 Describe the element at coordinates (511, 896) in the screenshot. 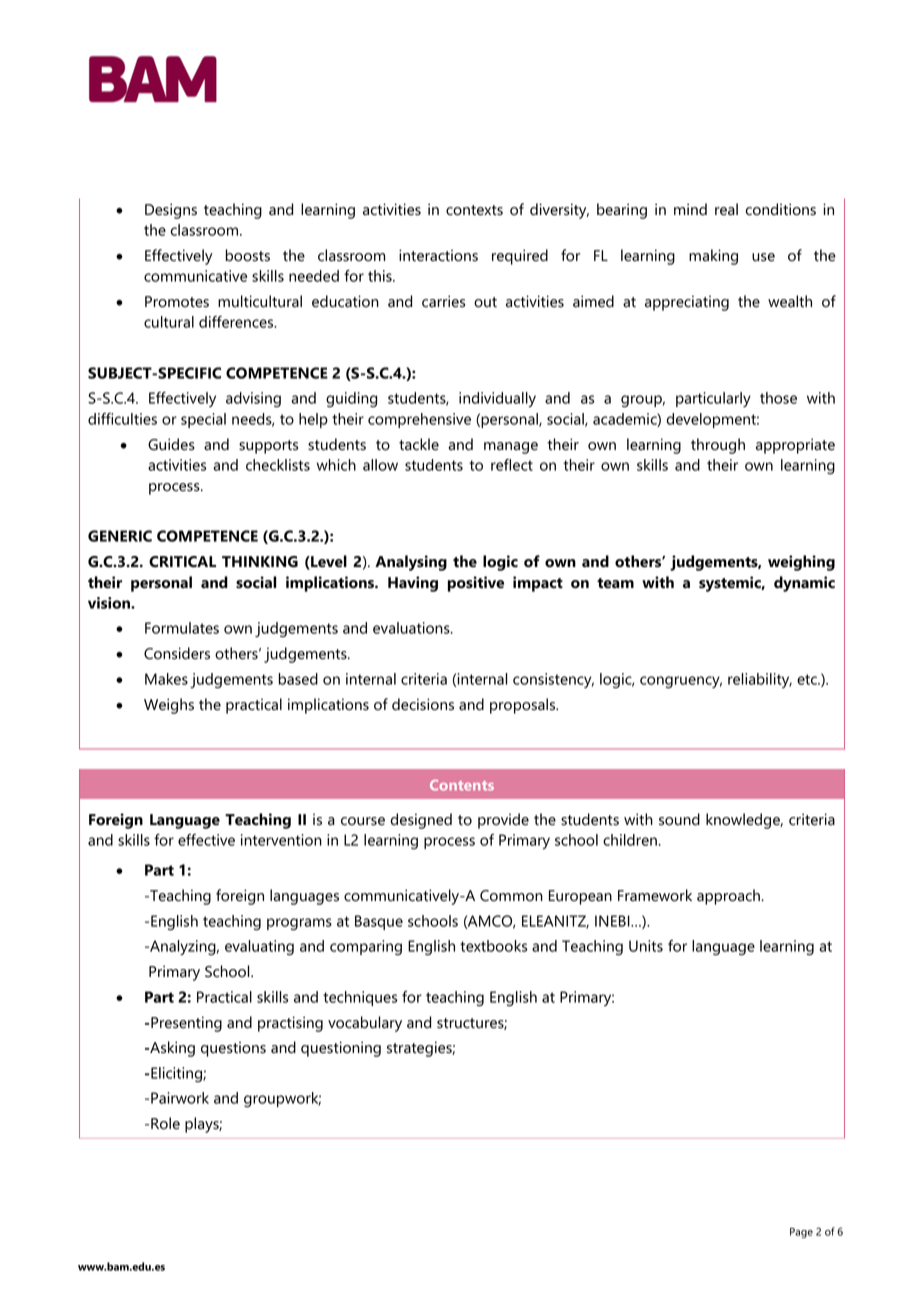

I see `Common` at that location.
